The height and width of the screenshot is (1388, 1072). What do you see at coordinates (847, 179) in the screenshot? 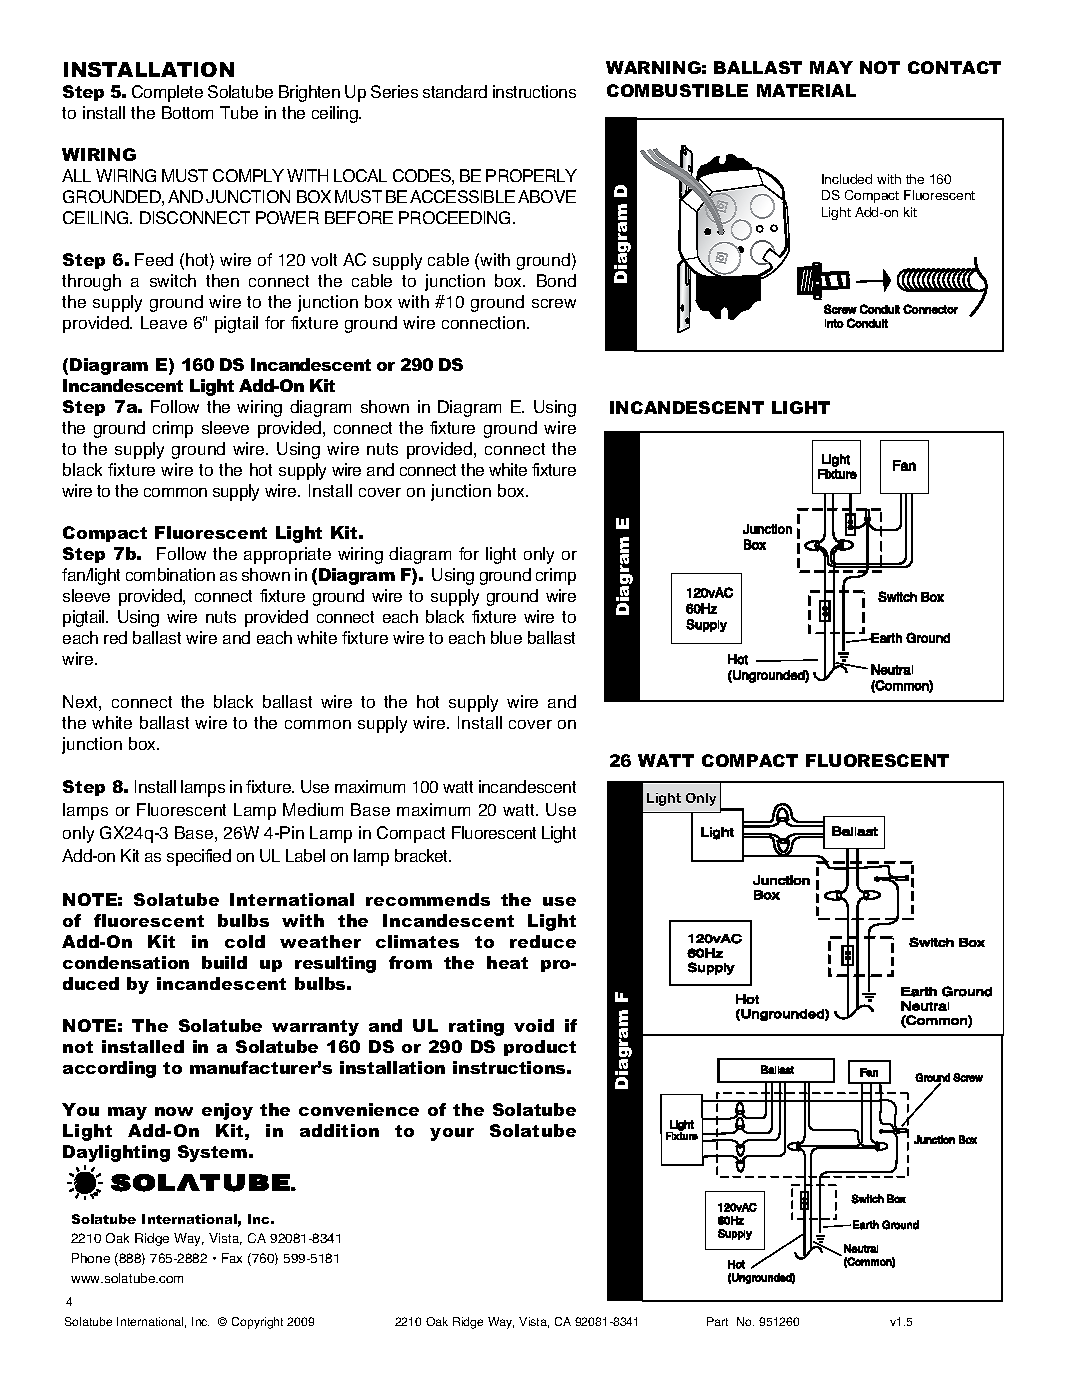
I see `Included` at bounding box center [847, 179].
